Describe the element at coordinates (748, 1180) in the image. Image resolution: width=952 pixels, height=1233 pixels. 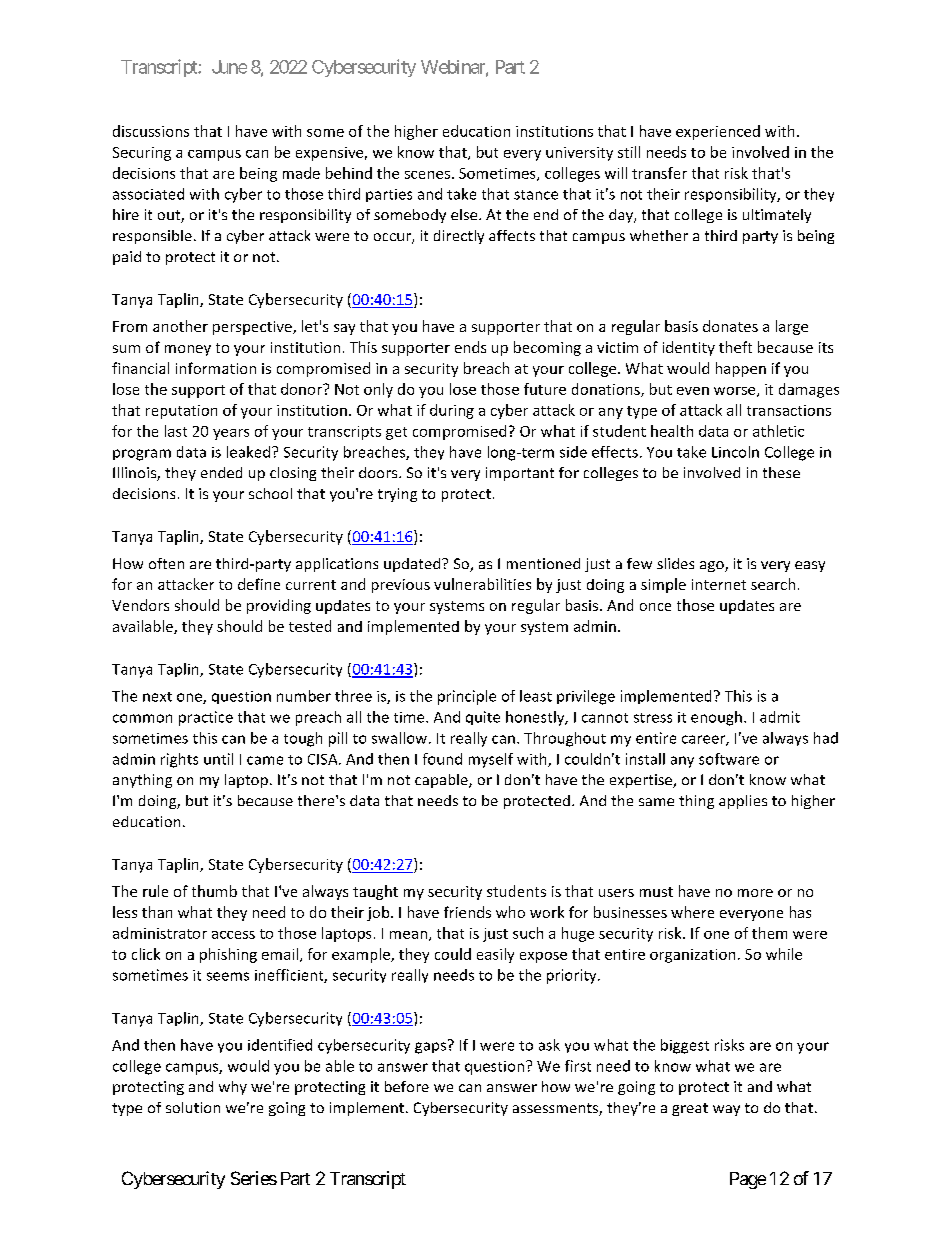
I see `Page` at that location.
